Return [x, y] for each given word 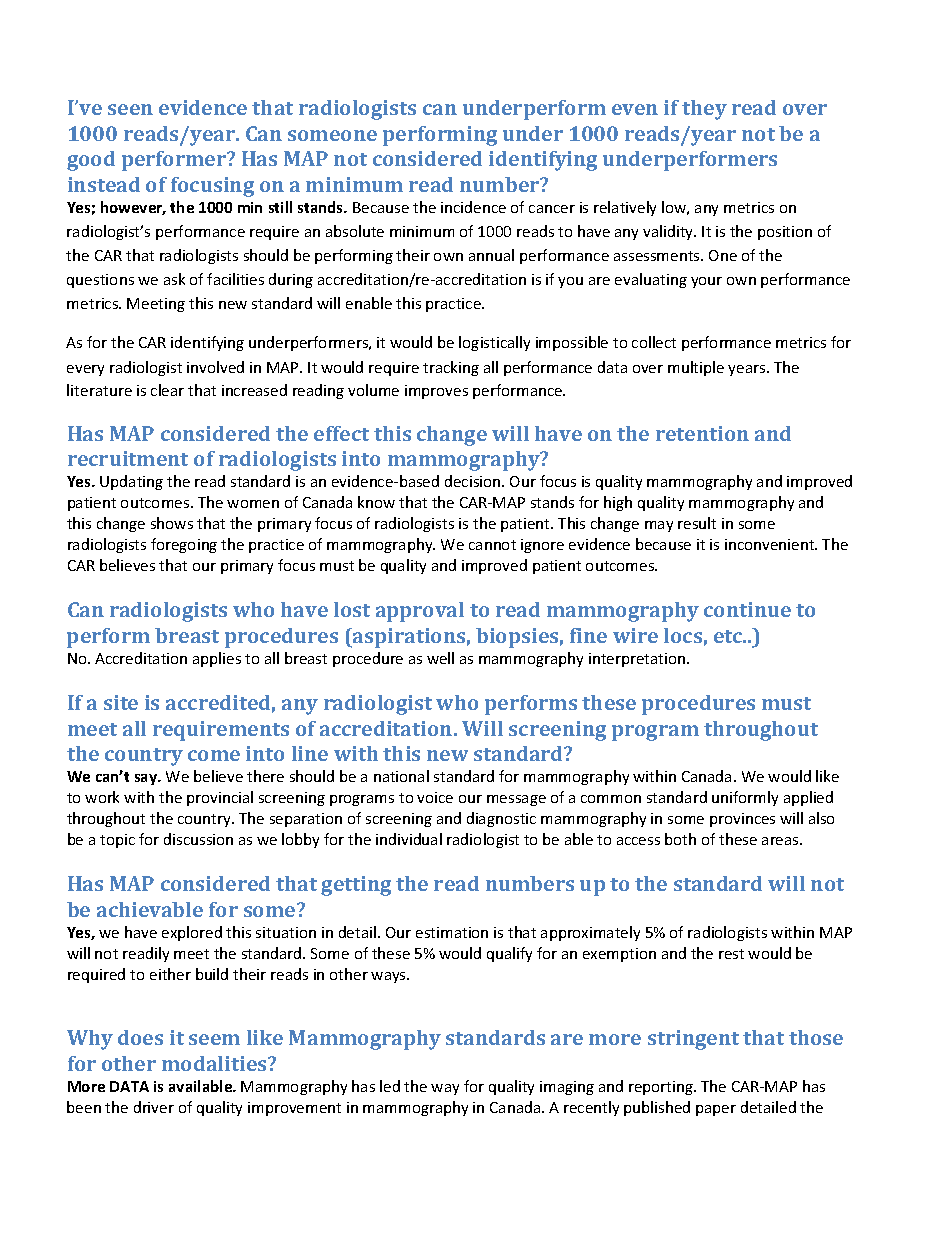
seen [130, 109]
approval [420, 612]
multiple [696, 368]
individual [409, 839]
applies [217, 659]
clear [167, 390]
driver [154, 1107]
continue [747, 609]
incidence [473, 207]
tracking [451, 368]
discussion [198, 839]
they [704, 110]
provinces [742, 820]
